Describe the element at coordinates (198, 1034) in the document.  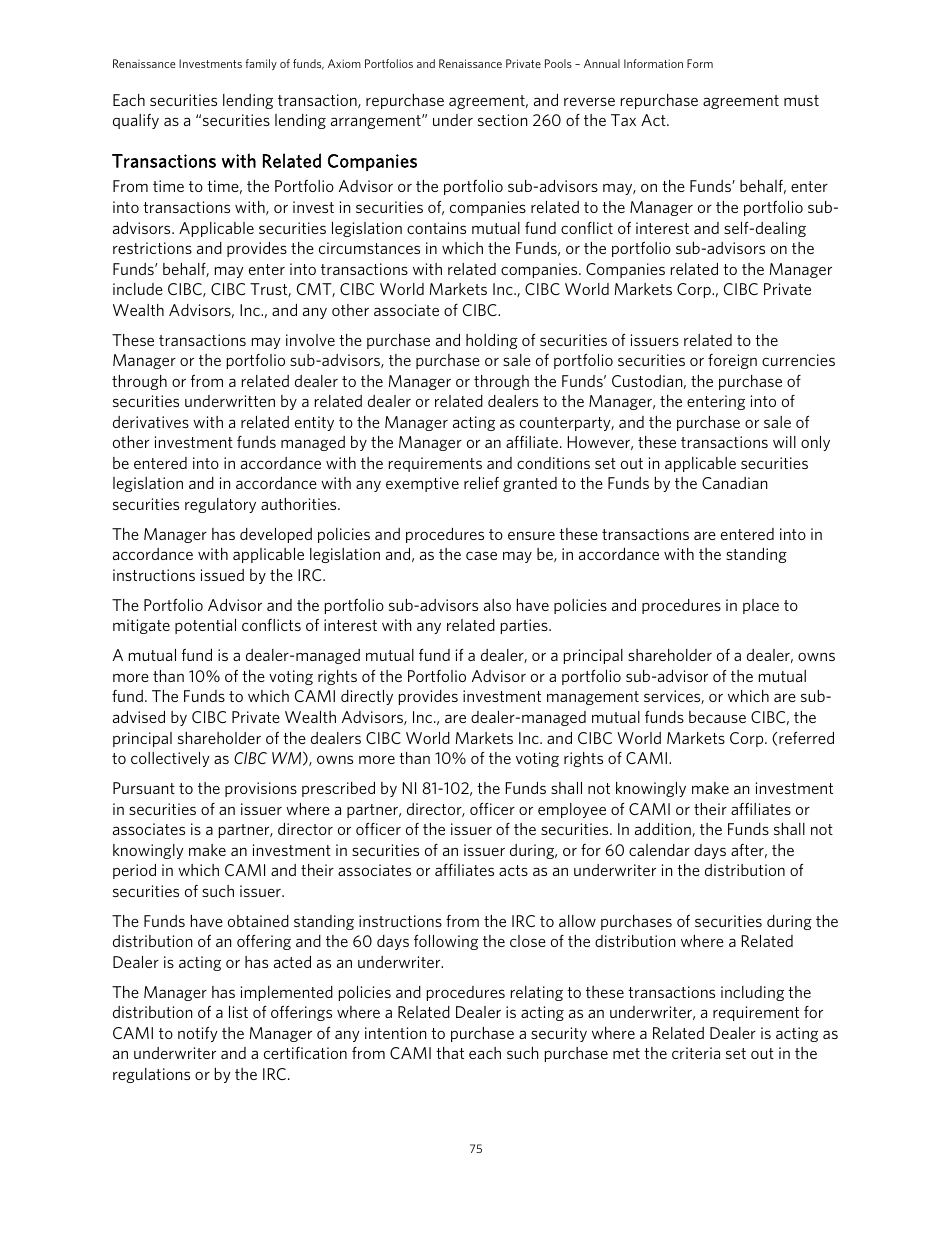
I see `notify` at that location.
